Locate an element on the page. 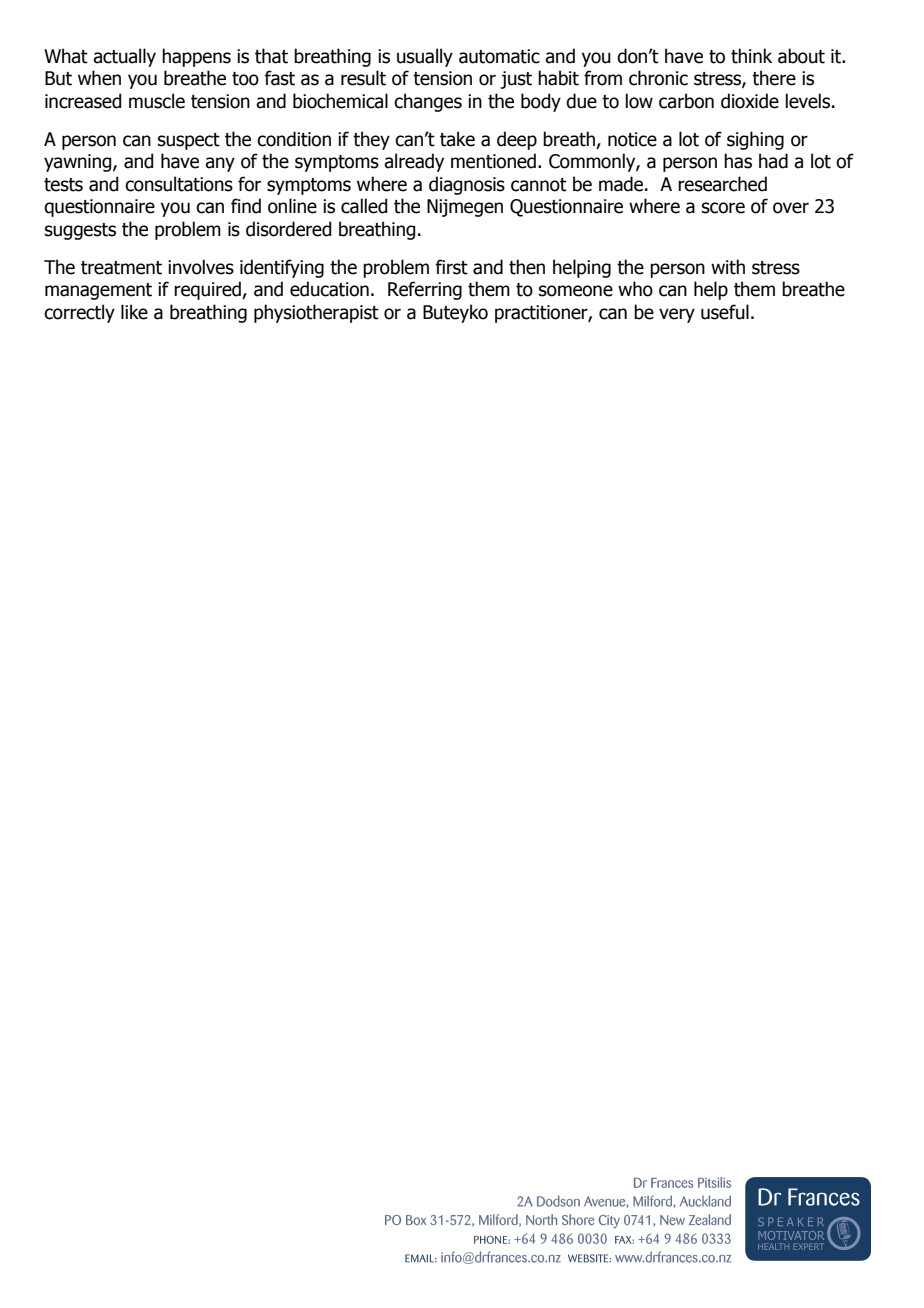  consultations is located at coordinates (179, 184).
